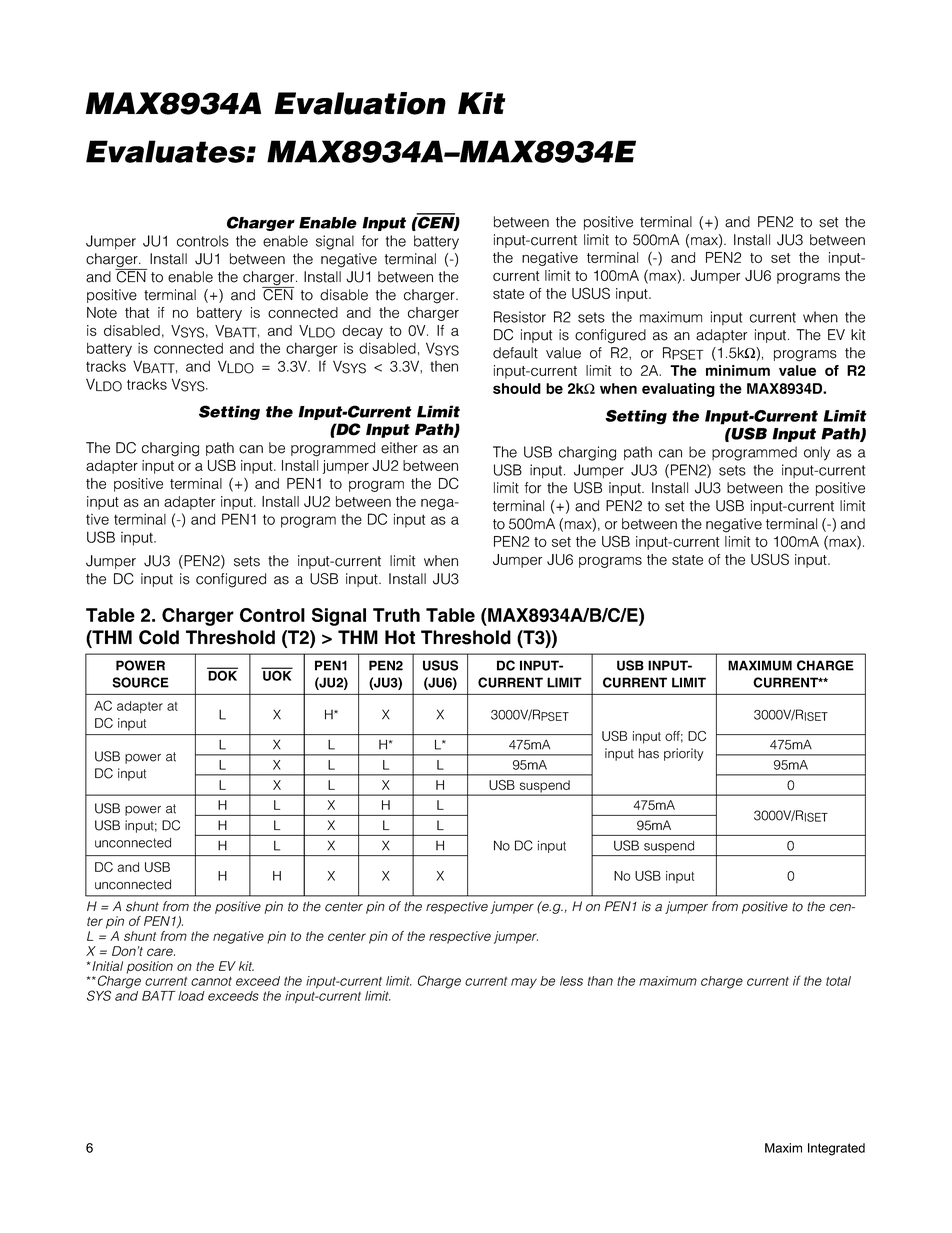 This document has height=1233, width=952. What do you see at coordinates (159, 637) in the document?
I see `Cold` at bounding box center [159, 637].
